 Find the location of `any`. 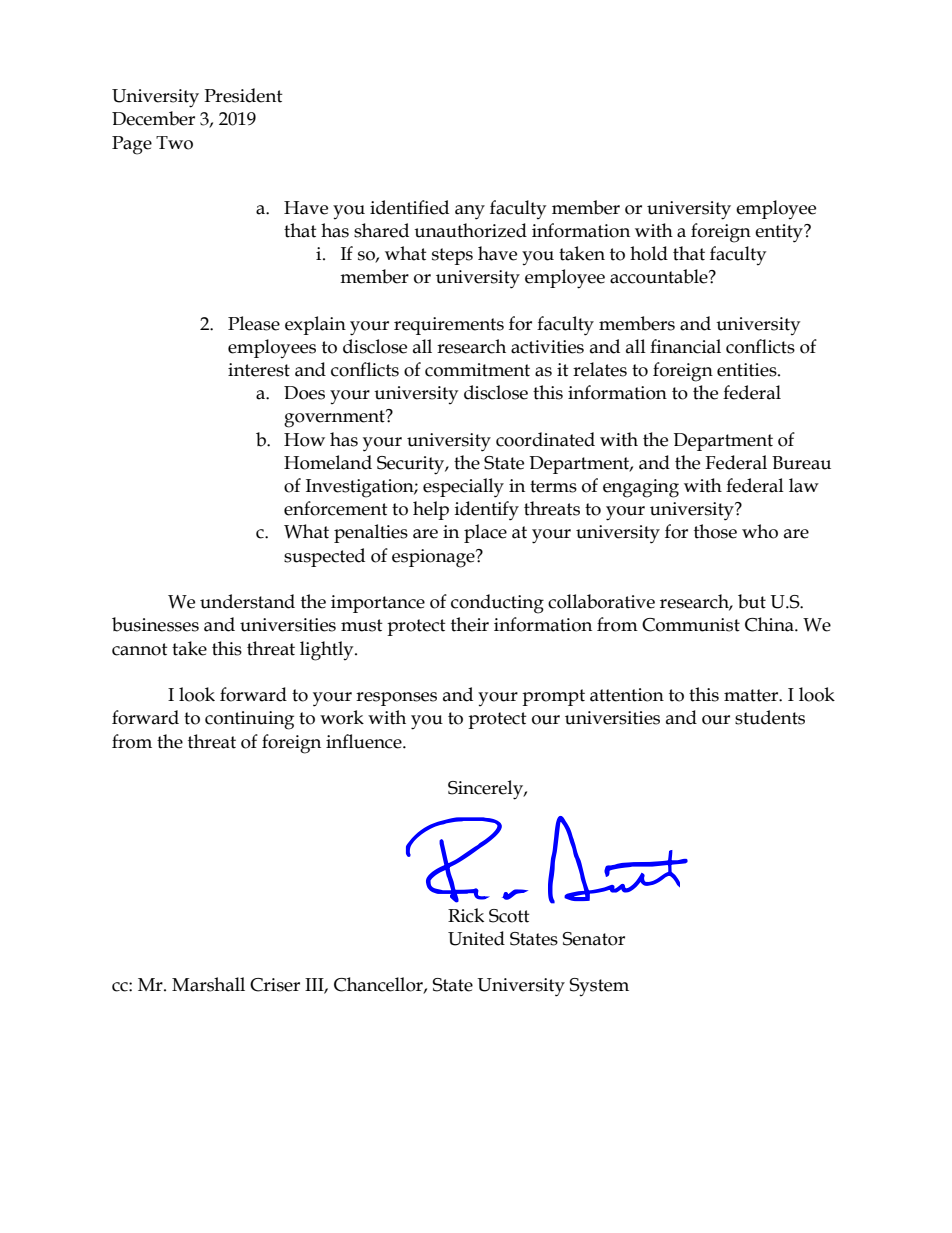

any is located at coordinates (470, 212).
